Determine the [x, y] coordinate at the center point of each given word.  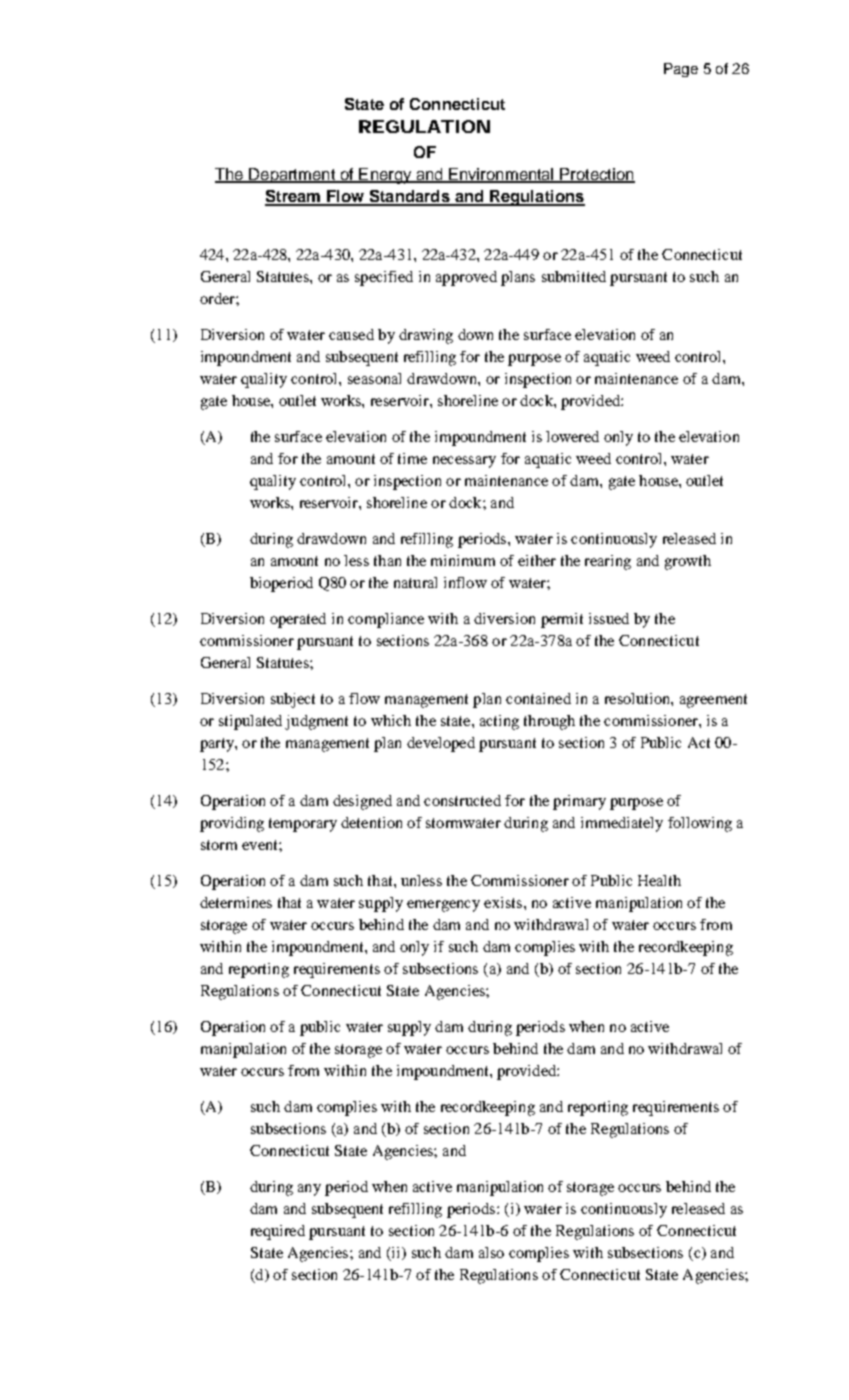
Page [681, 70]
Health [659, 880]
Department [292, 175]
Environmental [501, 175]
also [491, 1252]
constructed [462, 800]
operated [298, 620]
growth [688, 562]
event [261, 845]
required [278, 1232]
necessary [464, 462]
